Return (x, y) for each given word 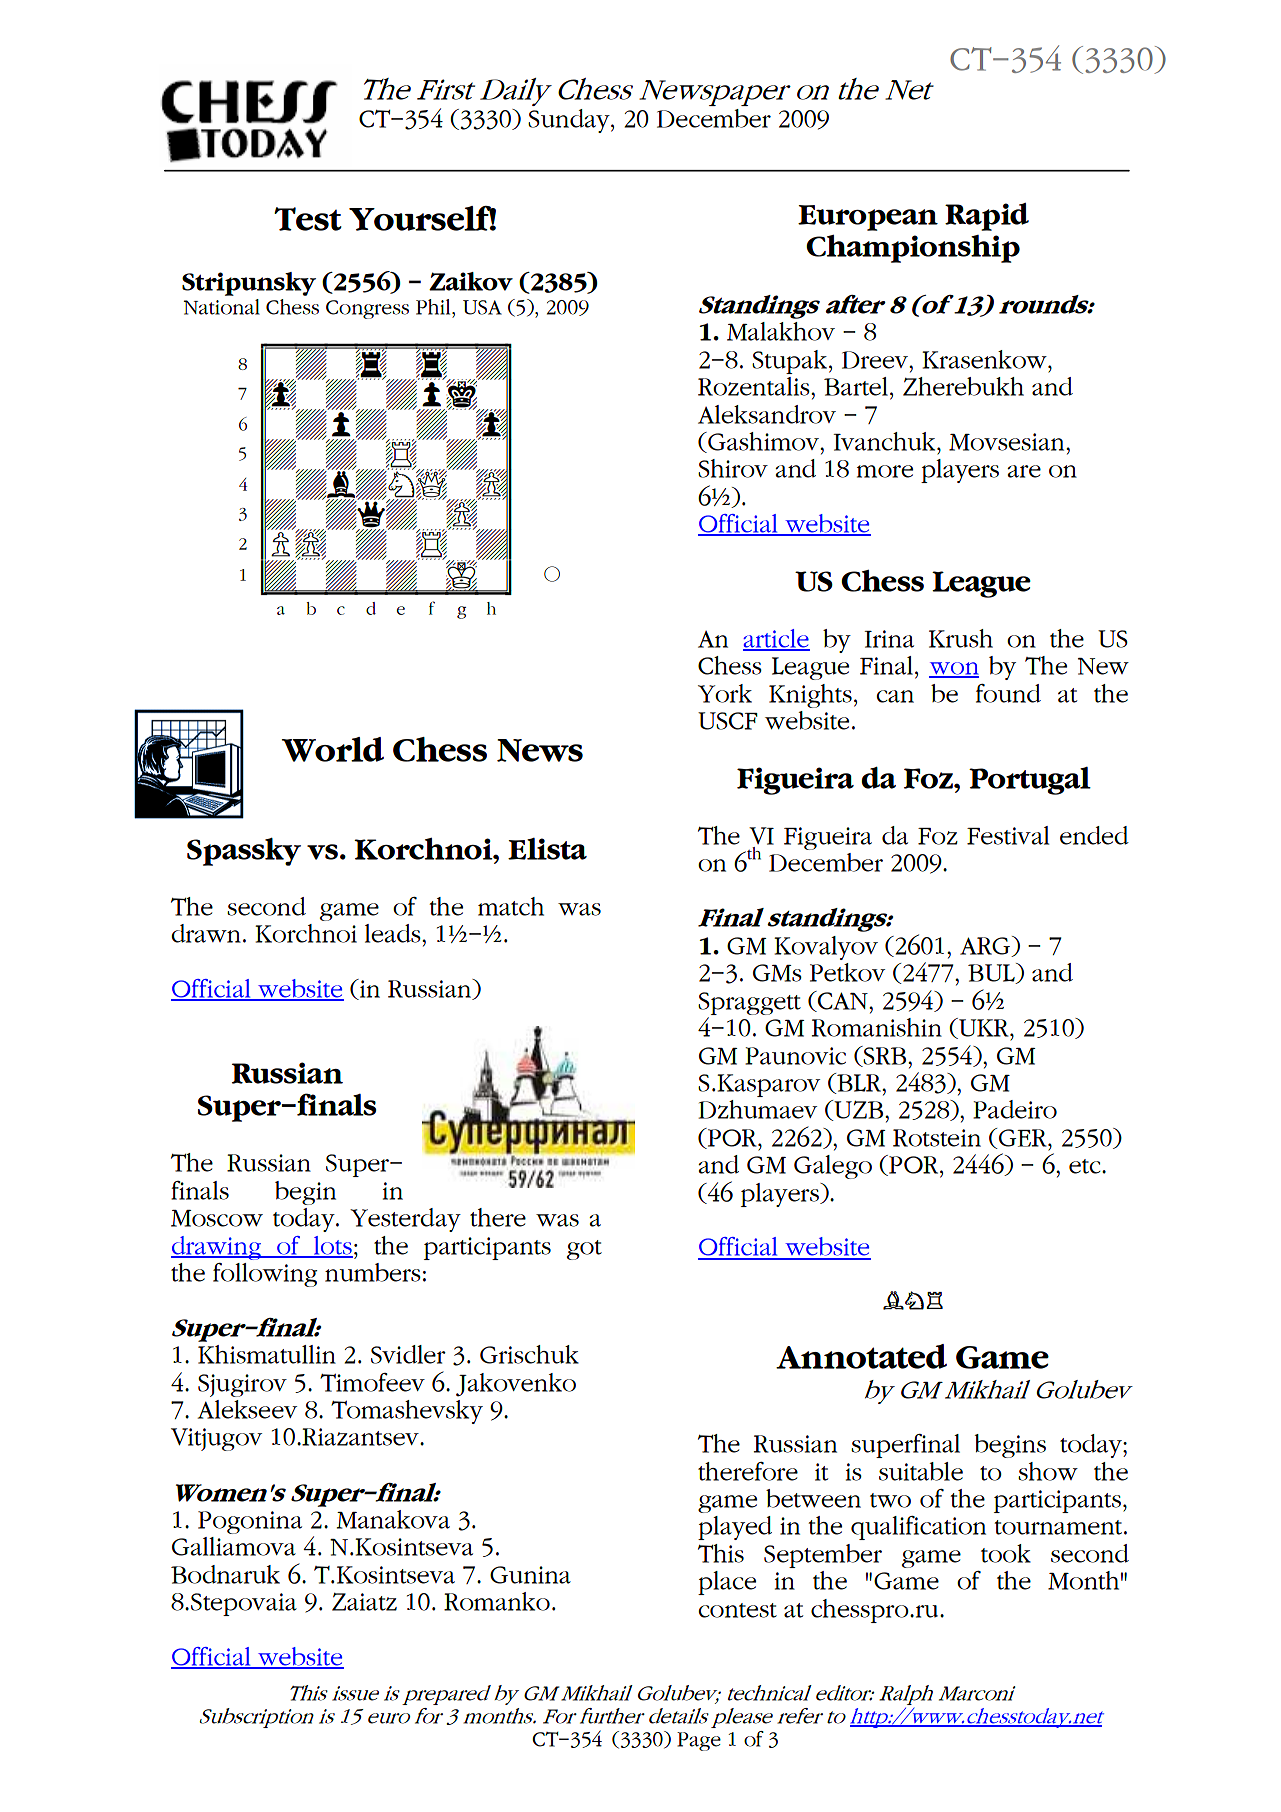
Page (699, 1741)
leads (394, 933)
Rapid (987, 217)
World (333, 749)
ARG (986, 946)
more (885, 471)
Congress (367, 309)
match (511, 906)
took (1006, 1553)
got (584, 1250)
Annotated (861, 1356)
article (776, 639)
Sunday (570, 121)
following (265, 1275)
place (727, 1583)
